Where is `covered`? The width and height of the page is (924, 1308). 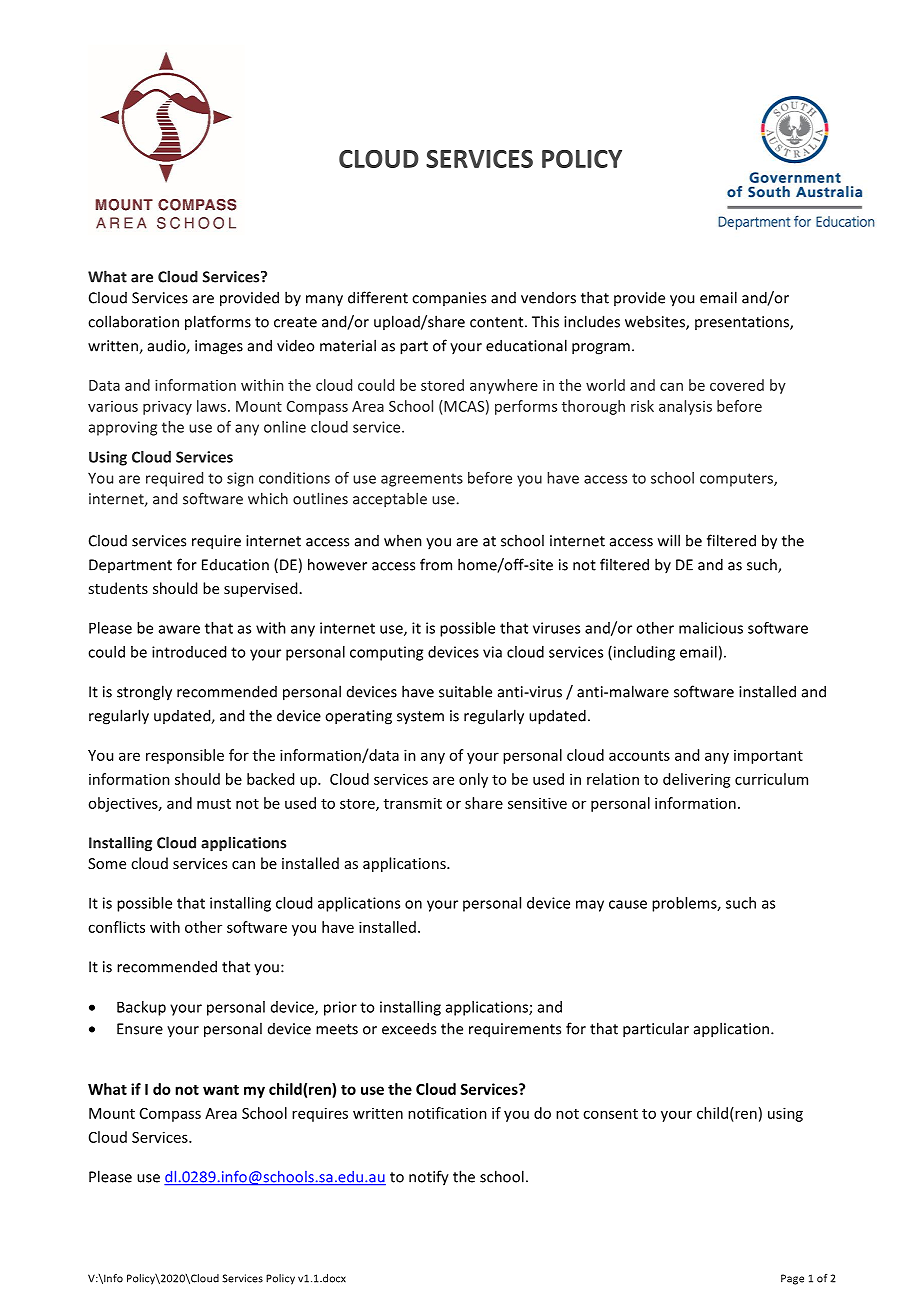
covered is located at coordinates (737, 385).
